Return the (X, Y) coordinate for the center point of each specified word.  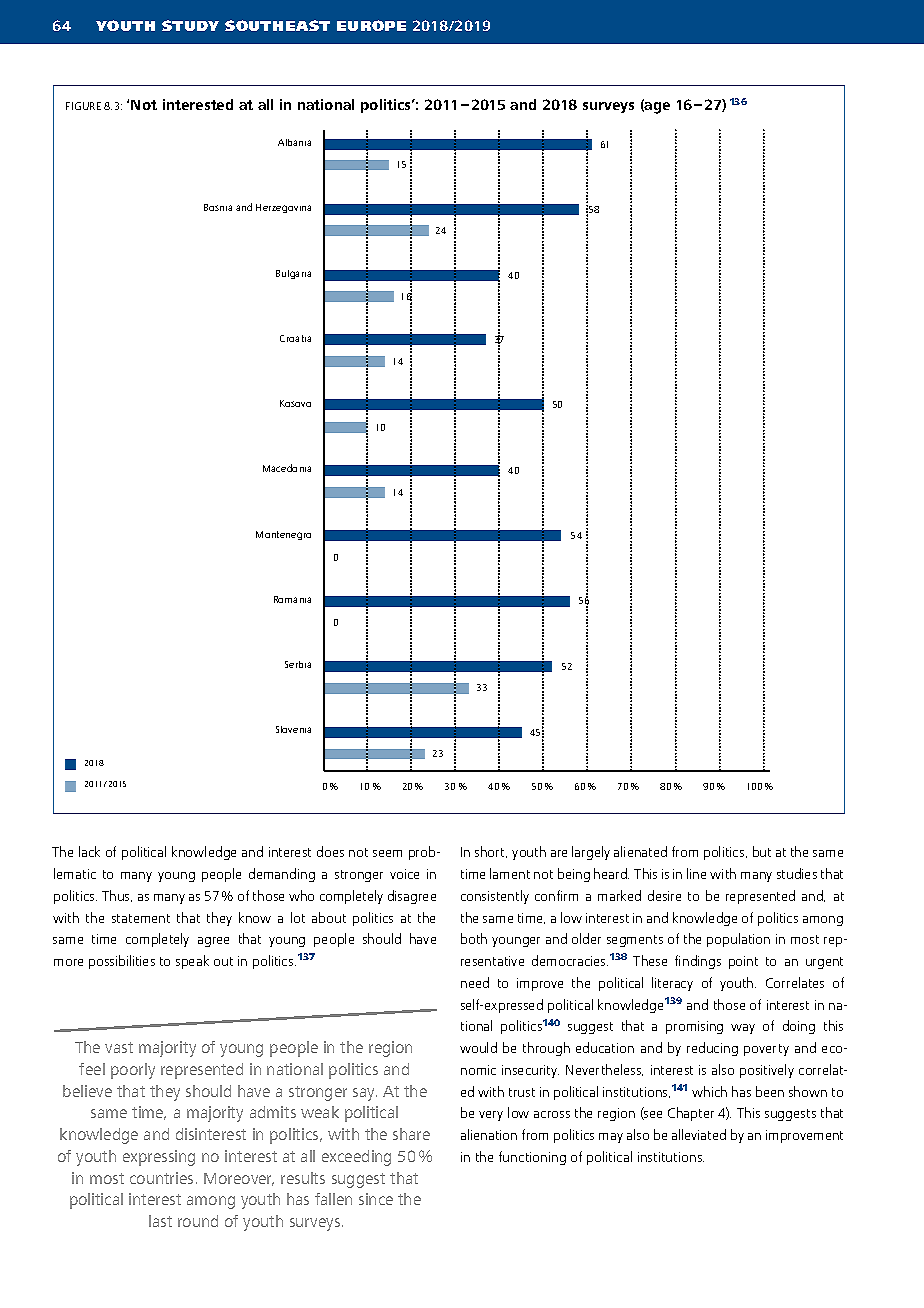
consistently (495, 897)
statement (141, 918)
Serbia (298, 664)
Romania (292, 599)
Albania (294, 142)
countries (161, 1178)
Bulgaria (293, 274)
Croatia (295, 338)
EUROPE (371, 25)
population (738, 940)
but (762, 851)
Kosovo (295, 403)
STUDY (190, 25)
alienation (489, 1134)
